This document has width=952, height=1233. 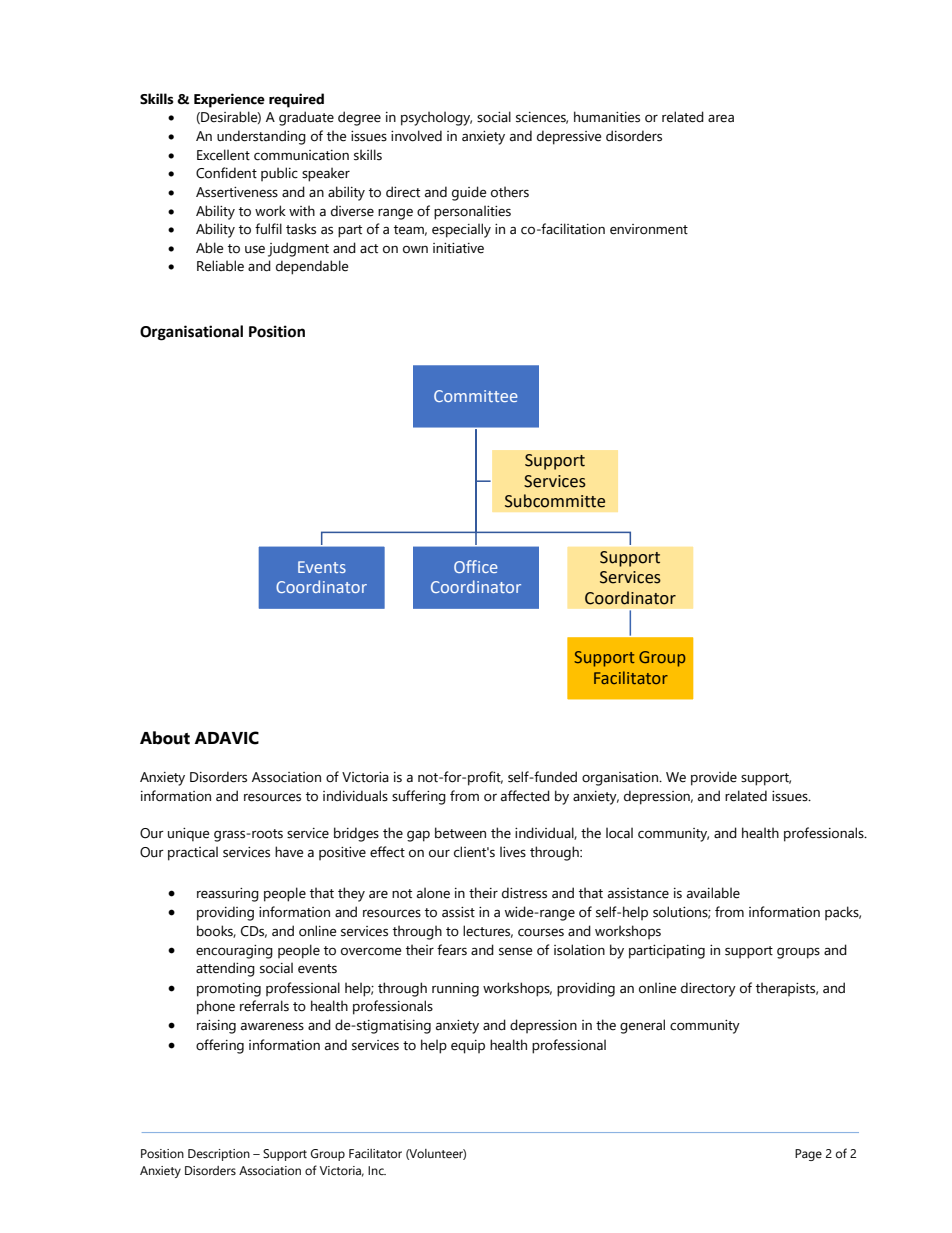 I want to click on provide, so click(x=714, y=778).
